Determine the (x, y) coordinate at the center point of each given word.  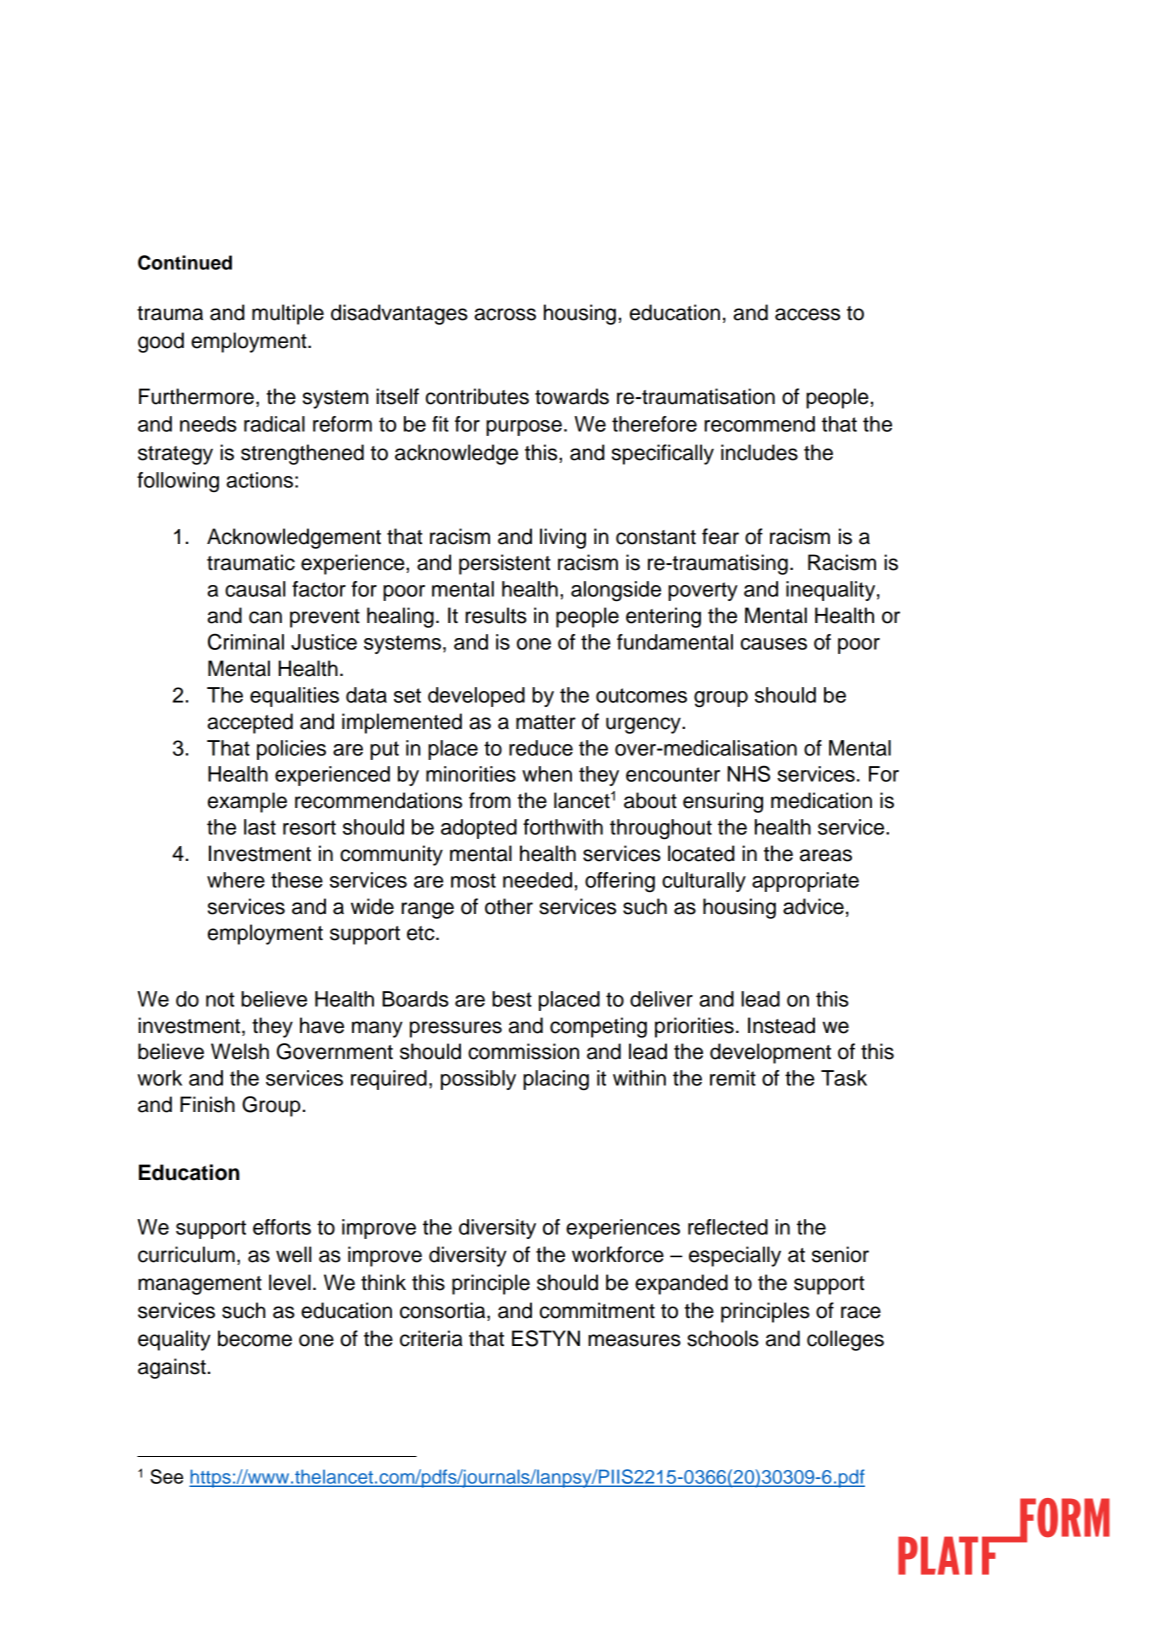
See (166, 1476)
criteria (431, 1338)
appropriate (805, 882)
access (807, 314)
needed (537, 880)
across (505, 314)
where (236, 880)
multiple (288, 314)
